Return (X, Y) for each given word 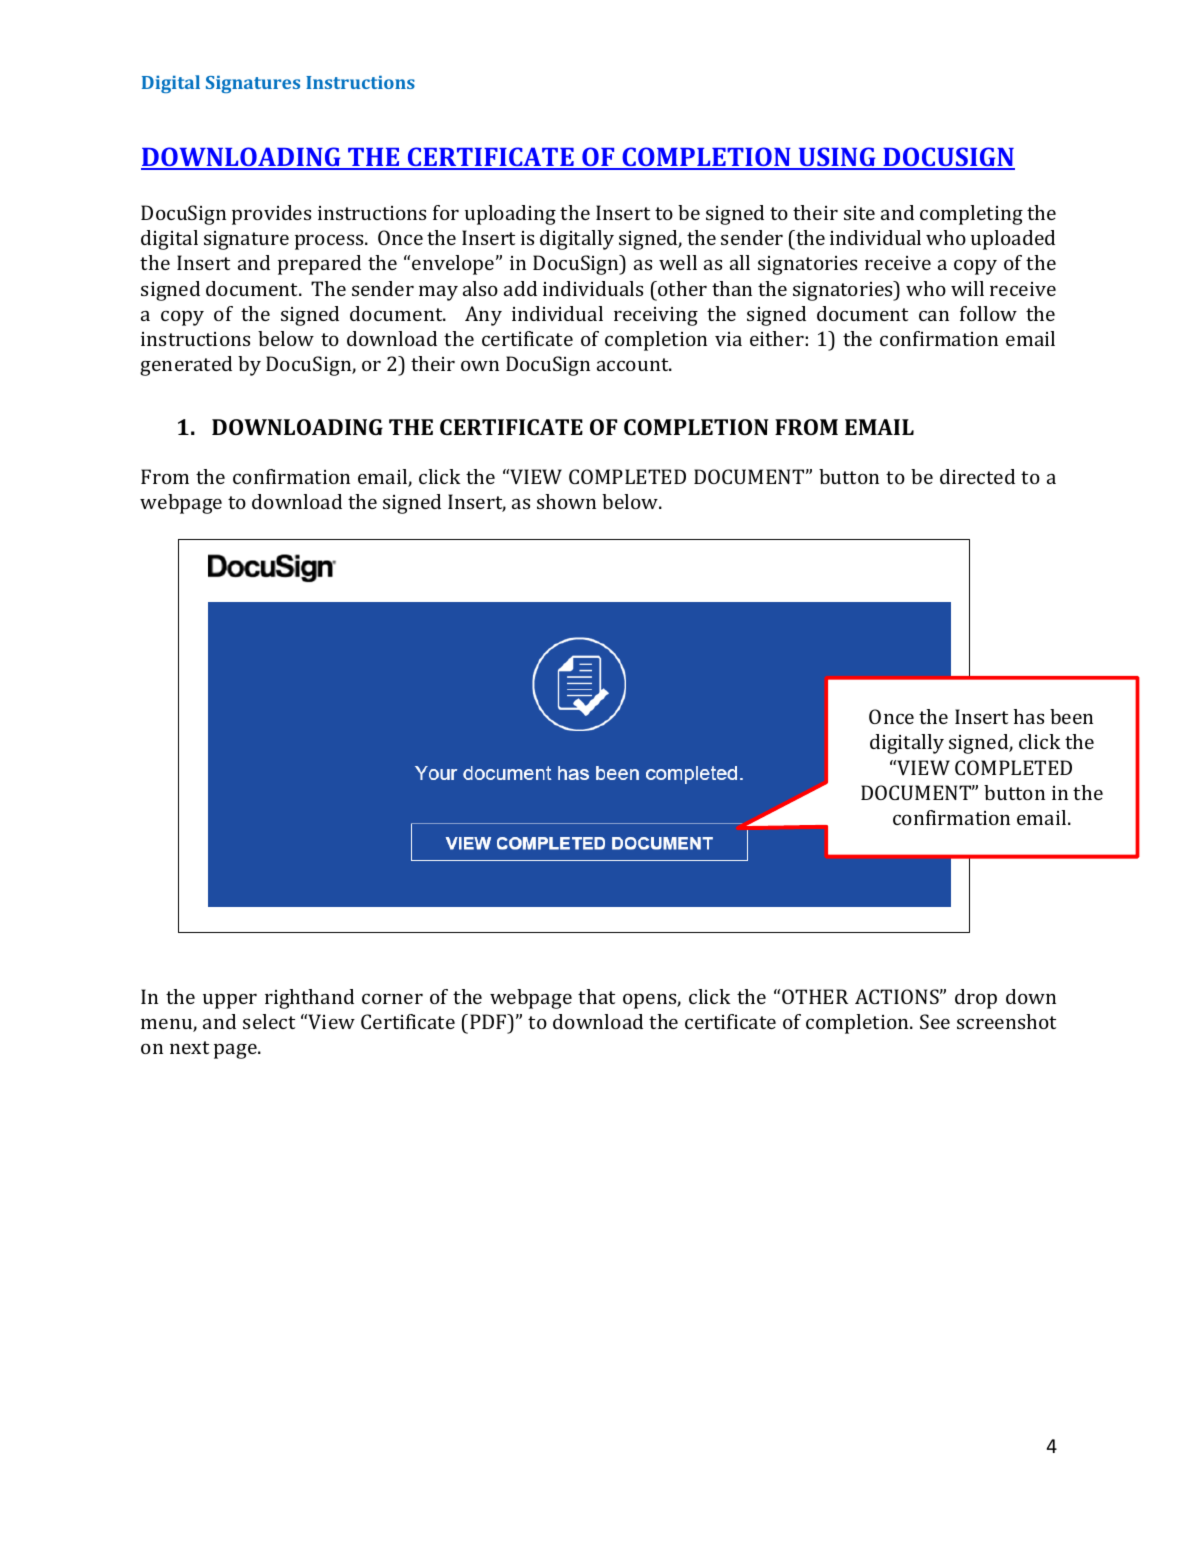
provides (271, 215)
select (269, 1021)
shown (566, 501)
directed (977, 476)
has (1028, 716)
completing (971, 215)
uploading (510, 215)
